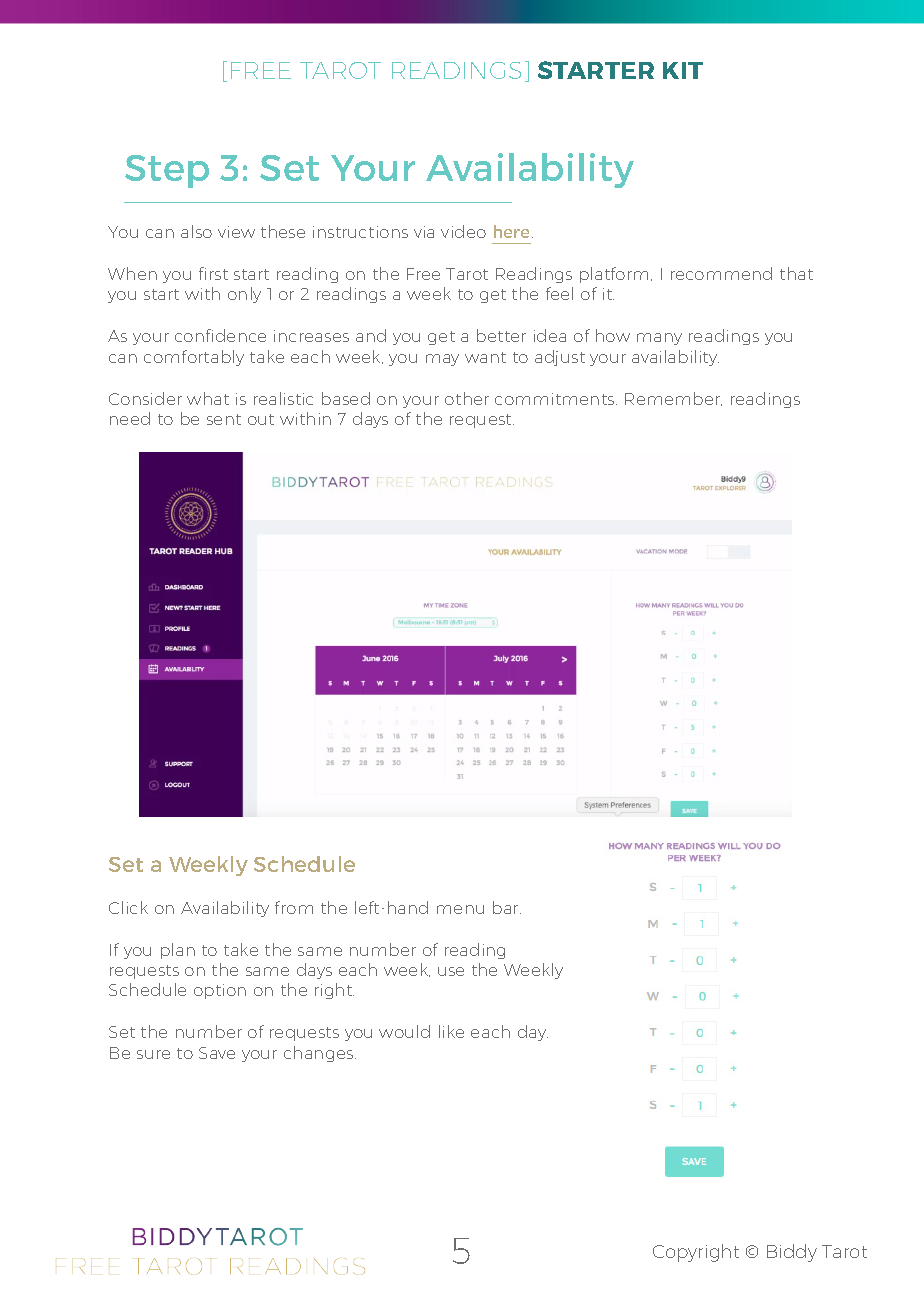  Describe the element at coordinates (167, 171) in the document. I see `Step` at that location.
